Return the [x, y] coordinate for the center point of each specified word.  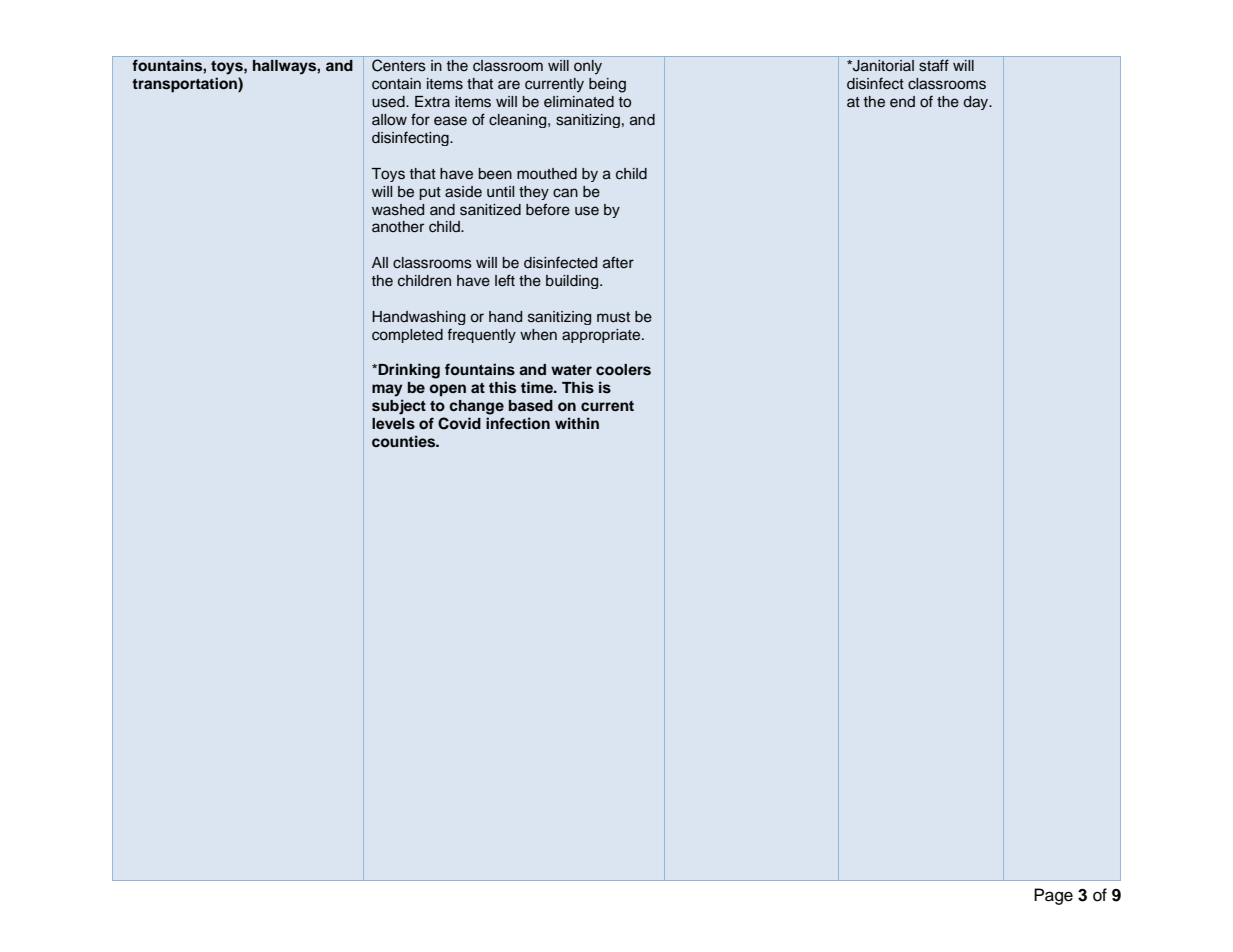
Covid [459, 423]
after [618, 262]
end [902, 101]
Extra [432, 101]
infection [518, 423]
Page [1053, 896]
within [577, 423]
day [977, 103]
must [613, 317]
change [476, 407]
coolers [623, 370]
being [607, 85]
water [571, 370]
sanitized [490, 210]
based [531, 406]
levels [393, 424]
